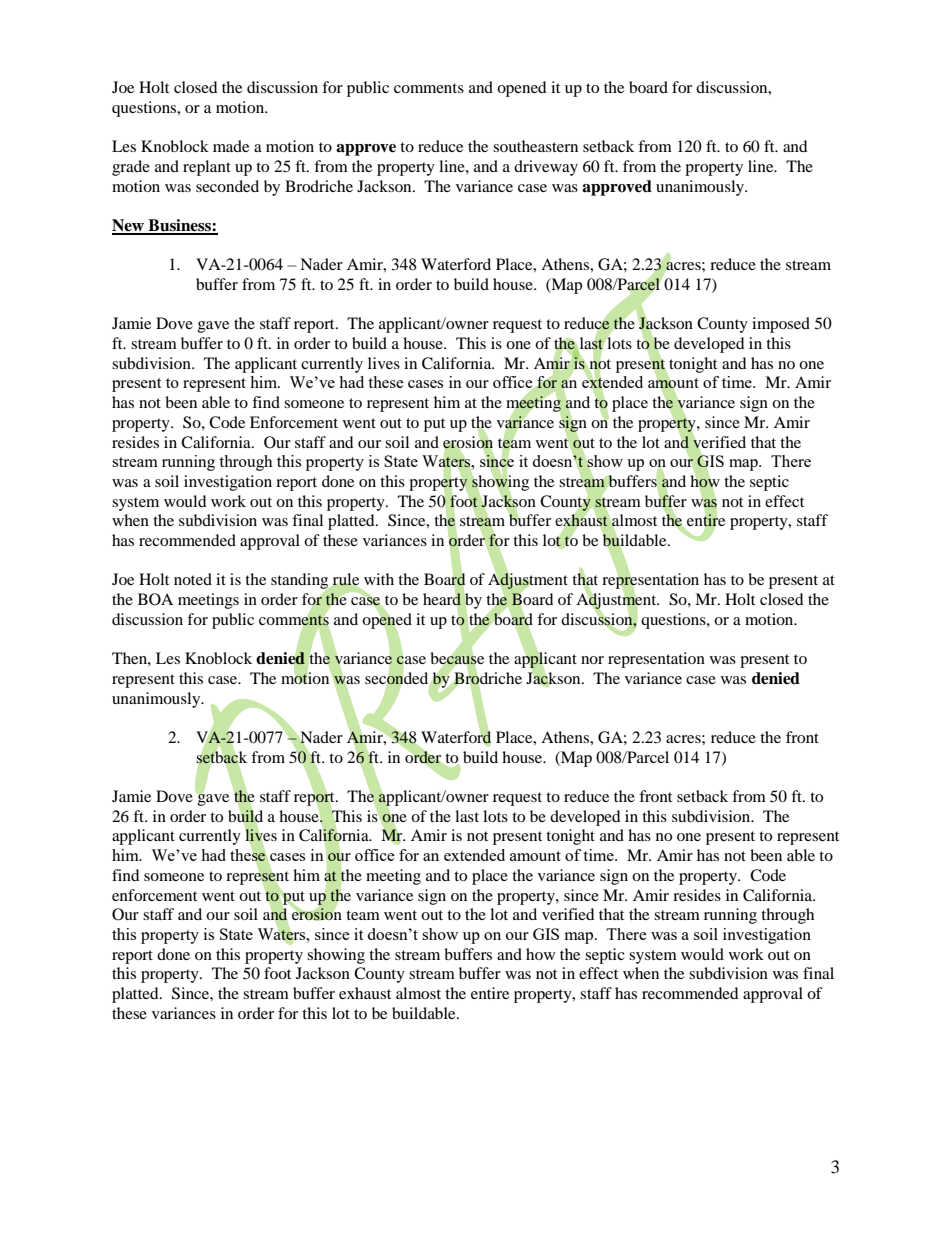  Describe the element at coordinates (193, 579) in the screenshot. I see `noted` at that location.
